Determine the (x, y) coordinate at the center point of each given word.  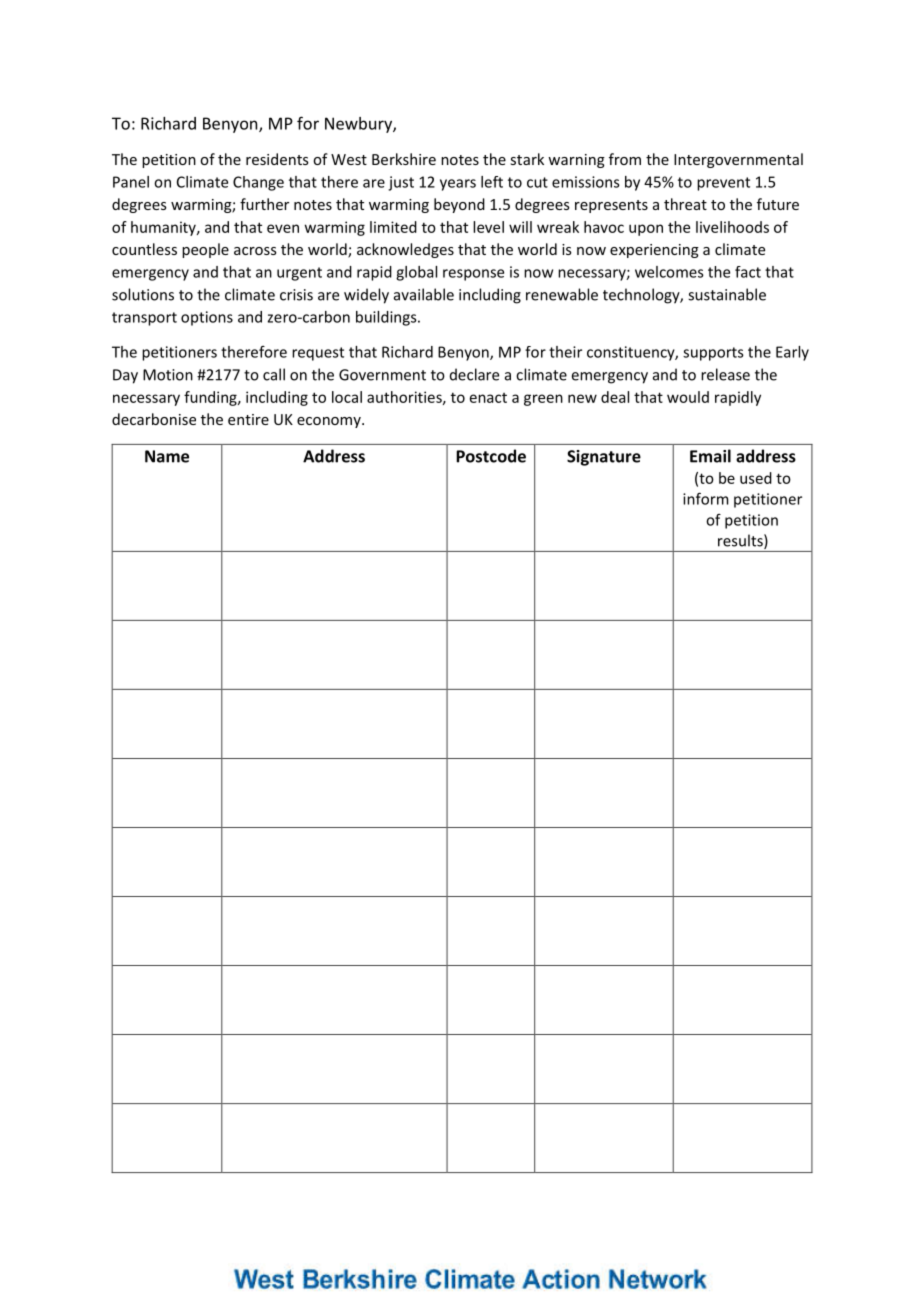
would (688, 397)
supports (713, 354)
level (488, 227)
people (205, 250)
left (492, 182)
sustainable (727, 294)
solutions (143, 294)
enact (488, 398)
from (625, 159)
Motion (168, 375)
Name (167, 456)
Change (258, 183)
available (424, 294)
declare (474, 374)
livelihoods (732, 227)
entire (248, 419)
